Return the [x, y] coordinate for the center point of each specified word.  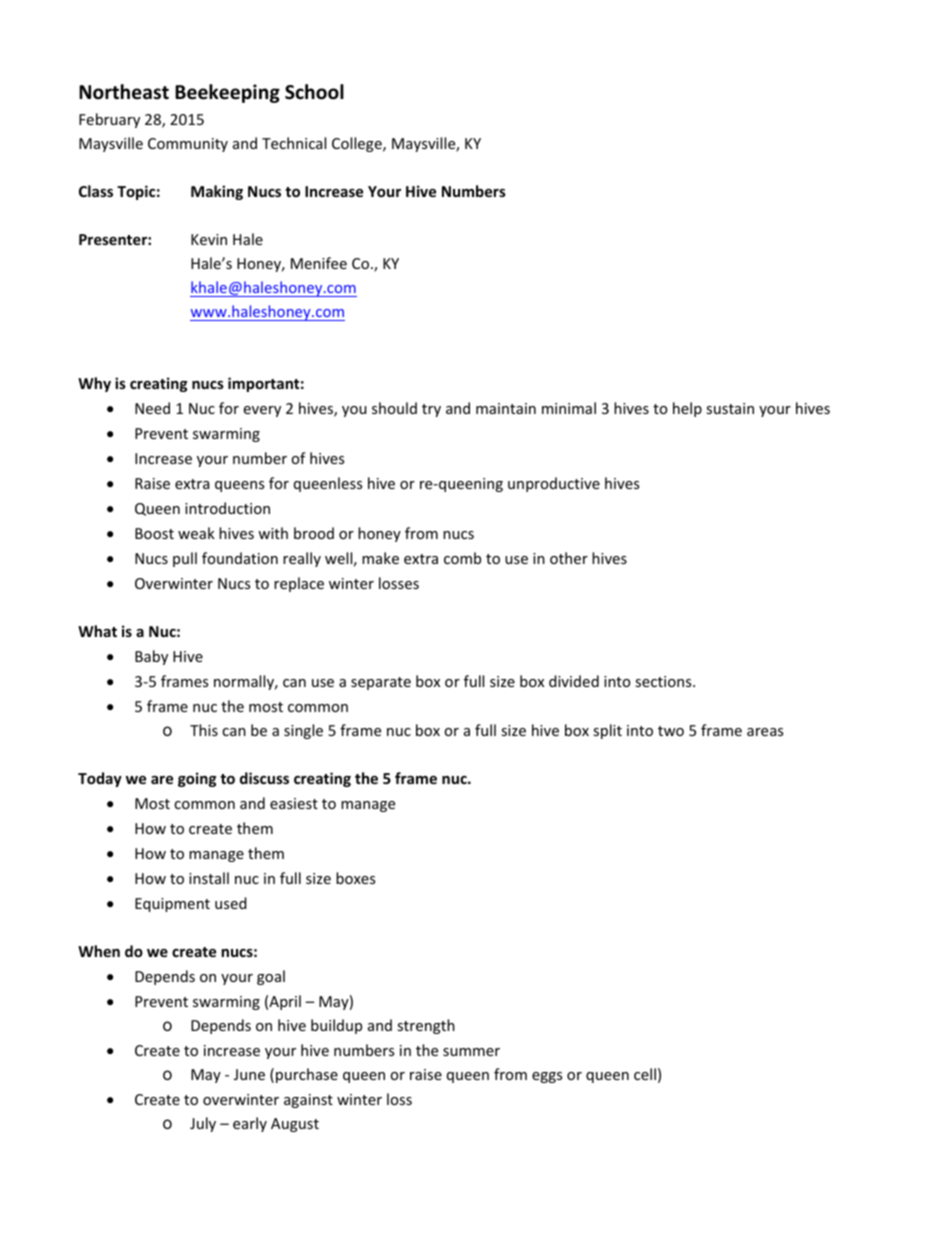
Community [188, 145]
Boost [154, 533]
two [671, 731]
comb [462, 558]
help [687, 409]
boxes [355, 878]
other [569, 558]
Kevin [209, 239]
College [358, 144]
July [203, 1124]
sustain [730, 408]
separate [381, 683]
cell [645, 1074]
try [431, 410]
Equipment [172, 905]
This [204, 730]
